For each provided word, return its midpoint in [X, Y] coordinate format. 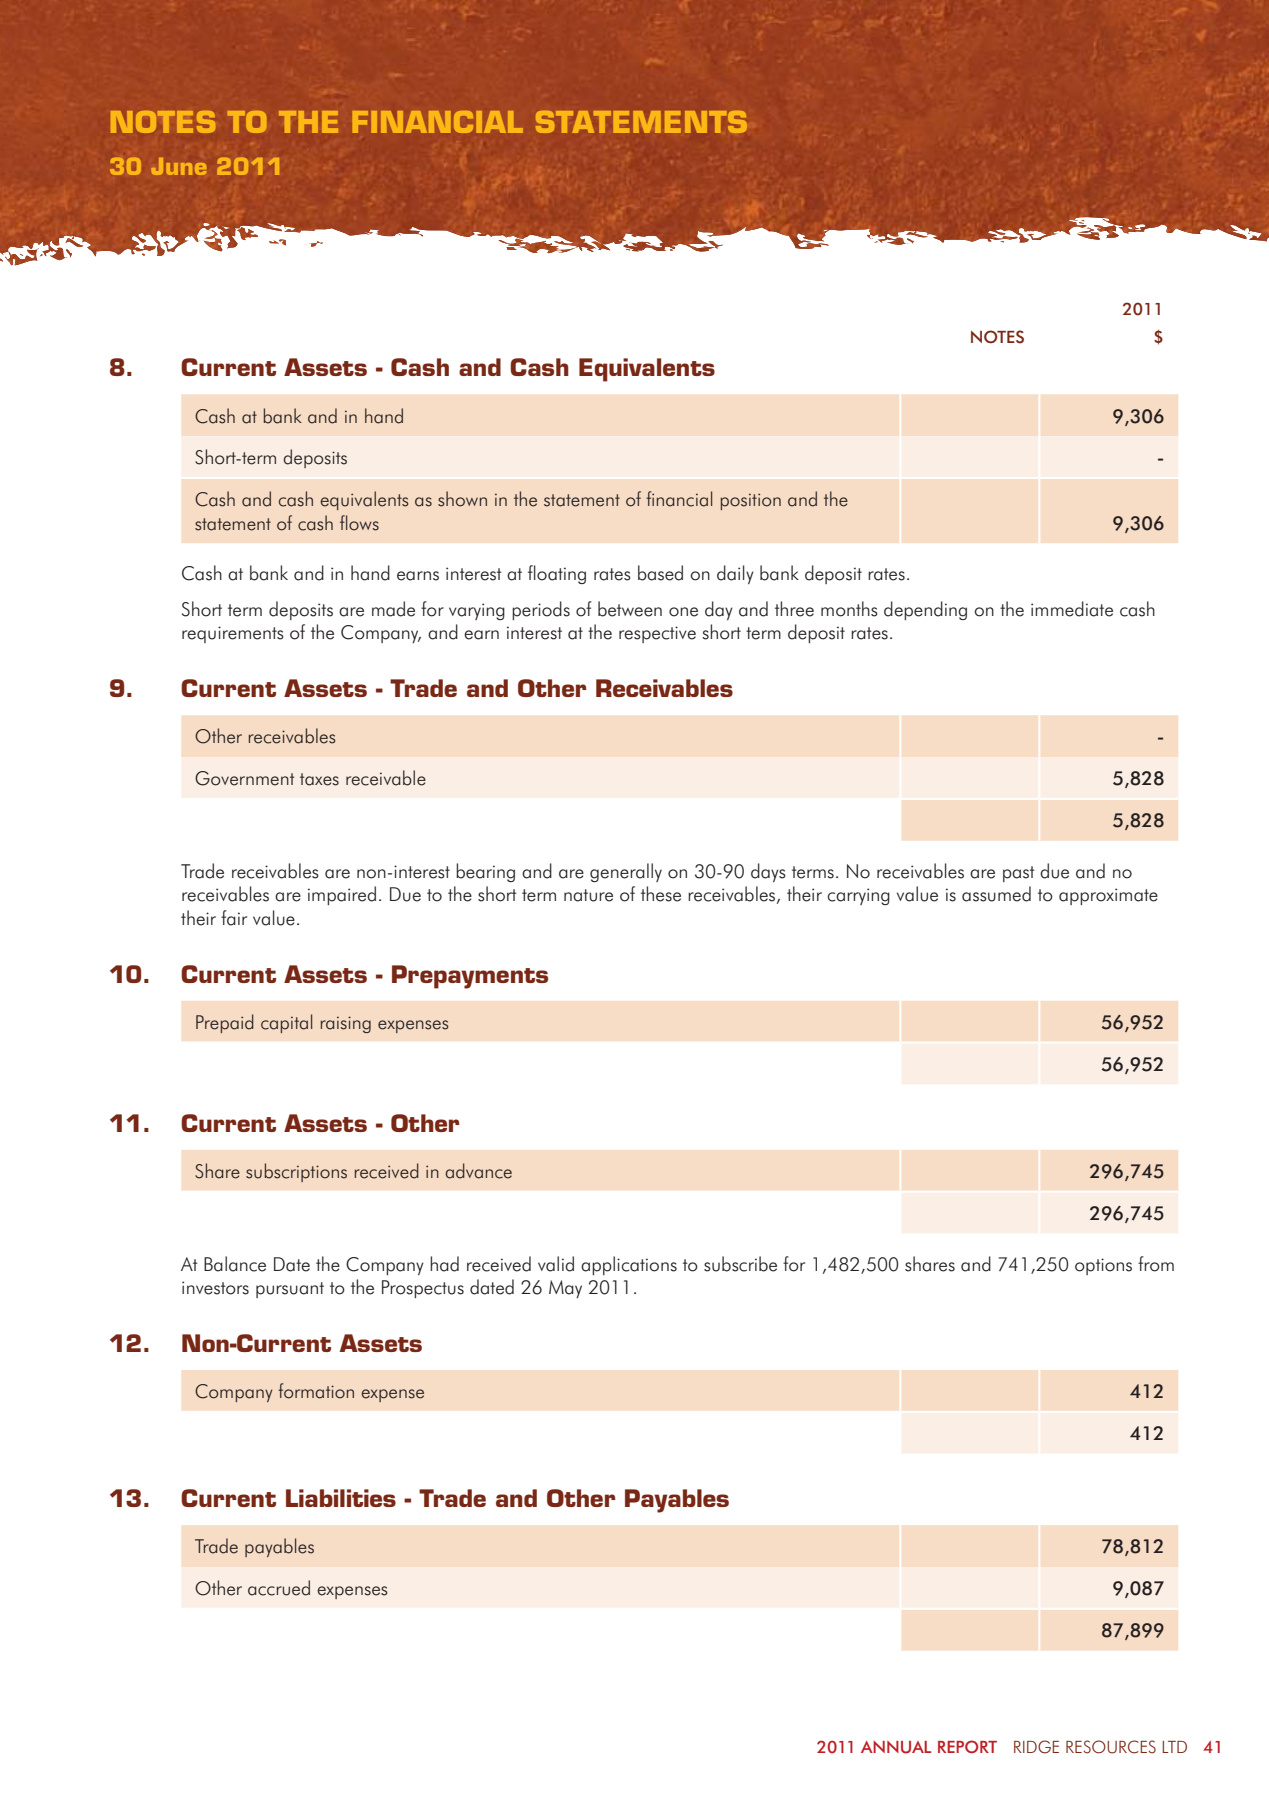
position [751, 501]
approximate [1108, 896]
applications [629, 1265]
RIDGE [1036, 1747]
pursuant [290, 1290]
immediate [1072, 609]
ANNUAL [896, 1747]
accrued [279, 1588]
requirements [233, 634]
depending [925, 610]
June [178, 166]
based [660, 573]
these [661, 894]
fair [234, 918]
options [1103, 1266]
